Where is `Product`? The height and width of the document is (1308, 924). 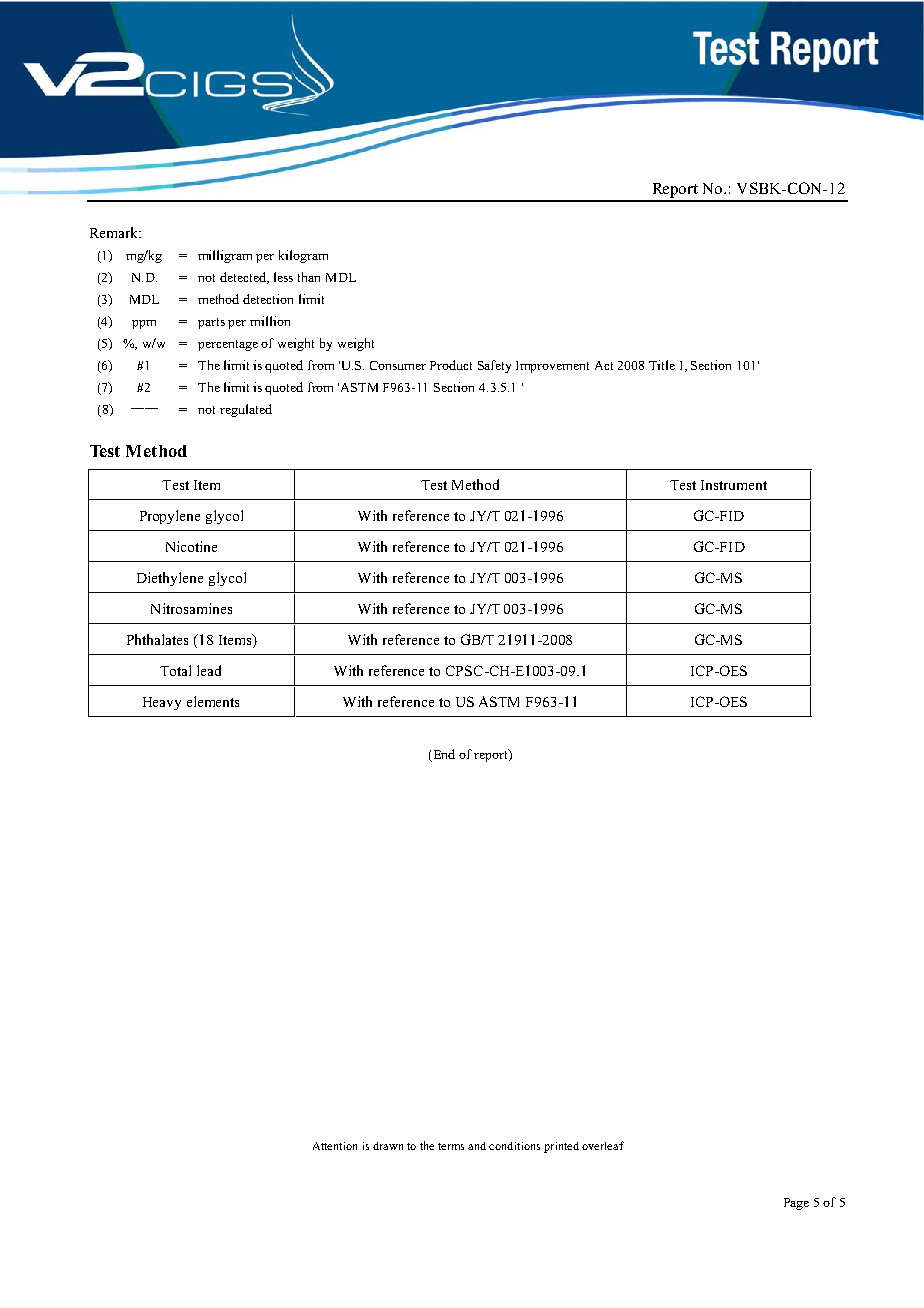
Product is located at coordinates (451, 365).
